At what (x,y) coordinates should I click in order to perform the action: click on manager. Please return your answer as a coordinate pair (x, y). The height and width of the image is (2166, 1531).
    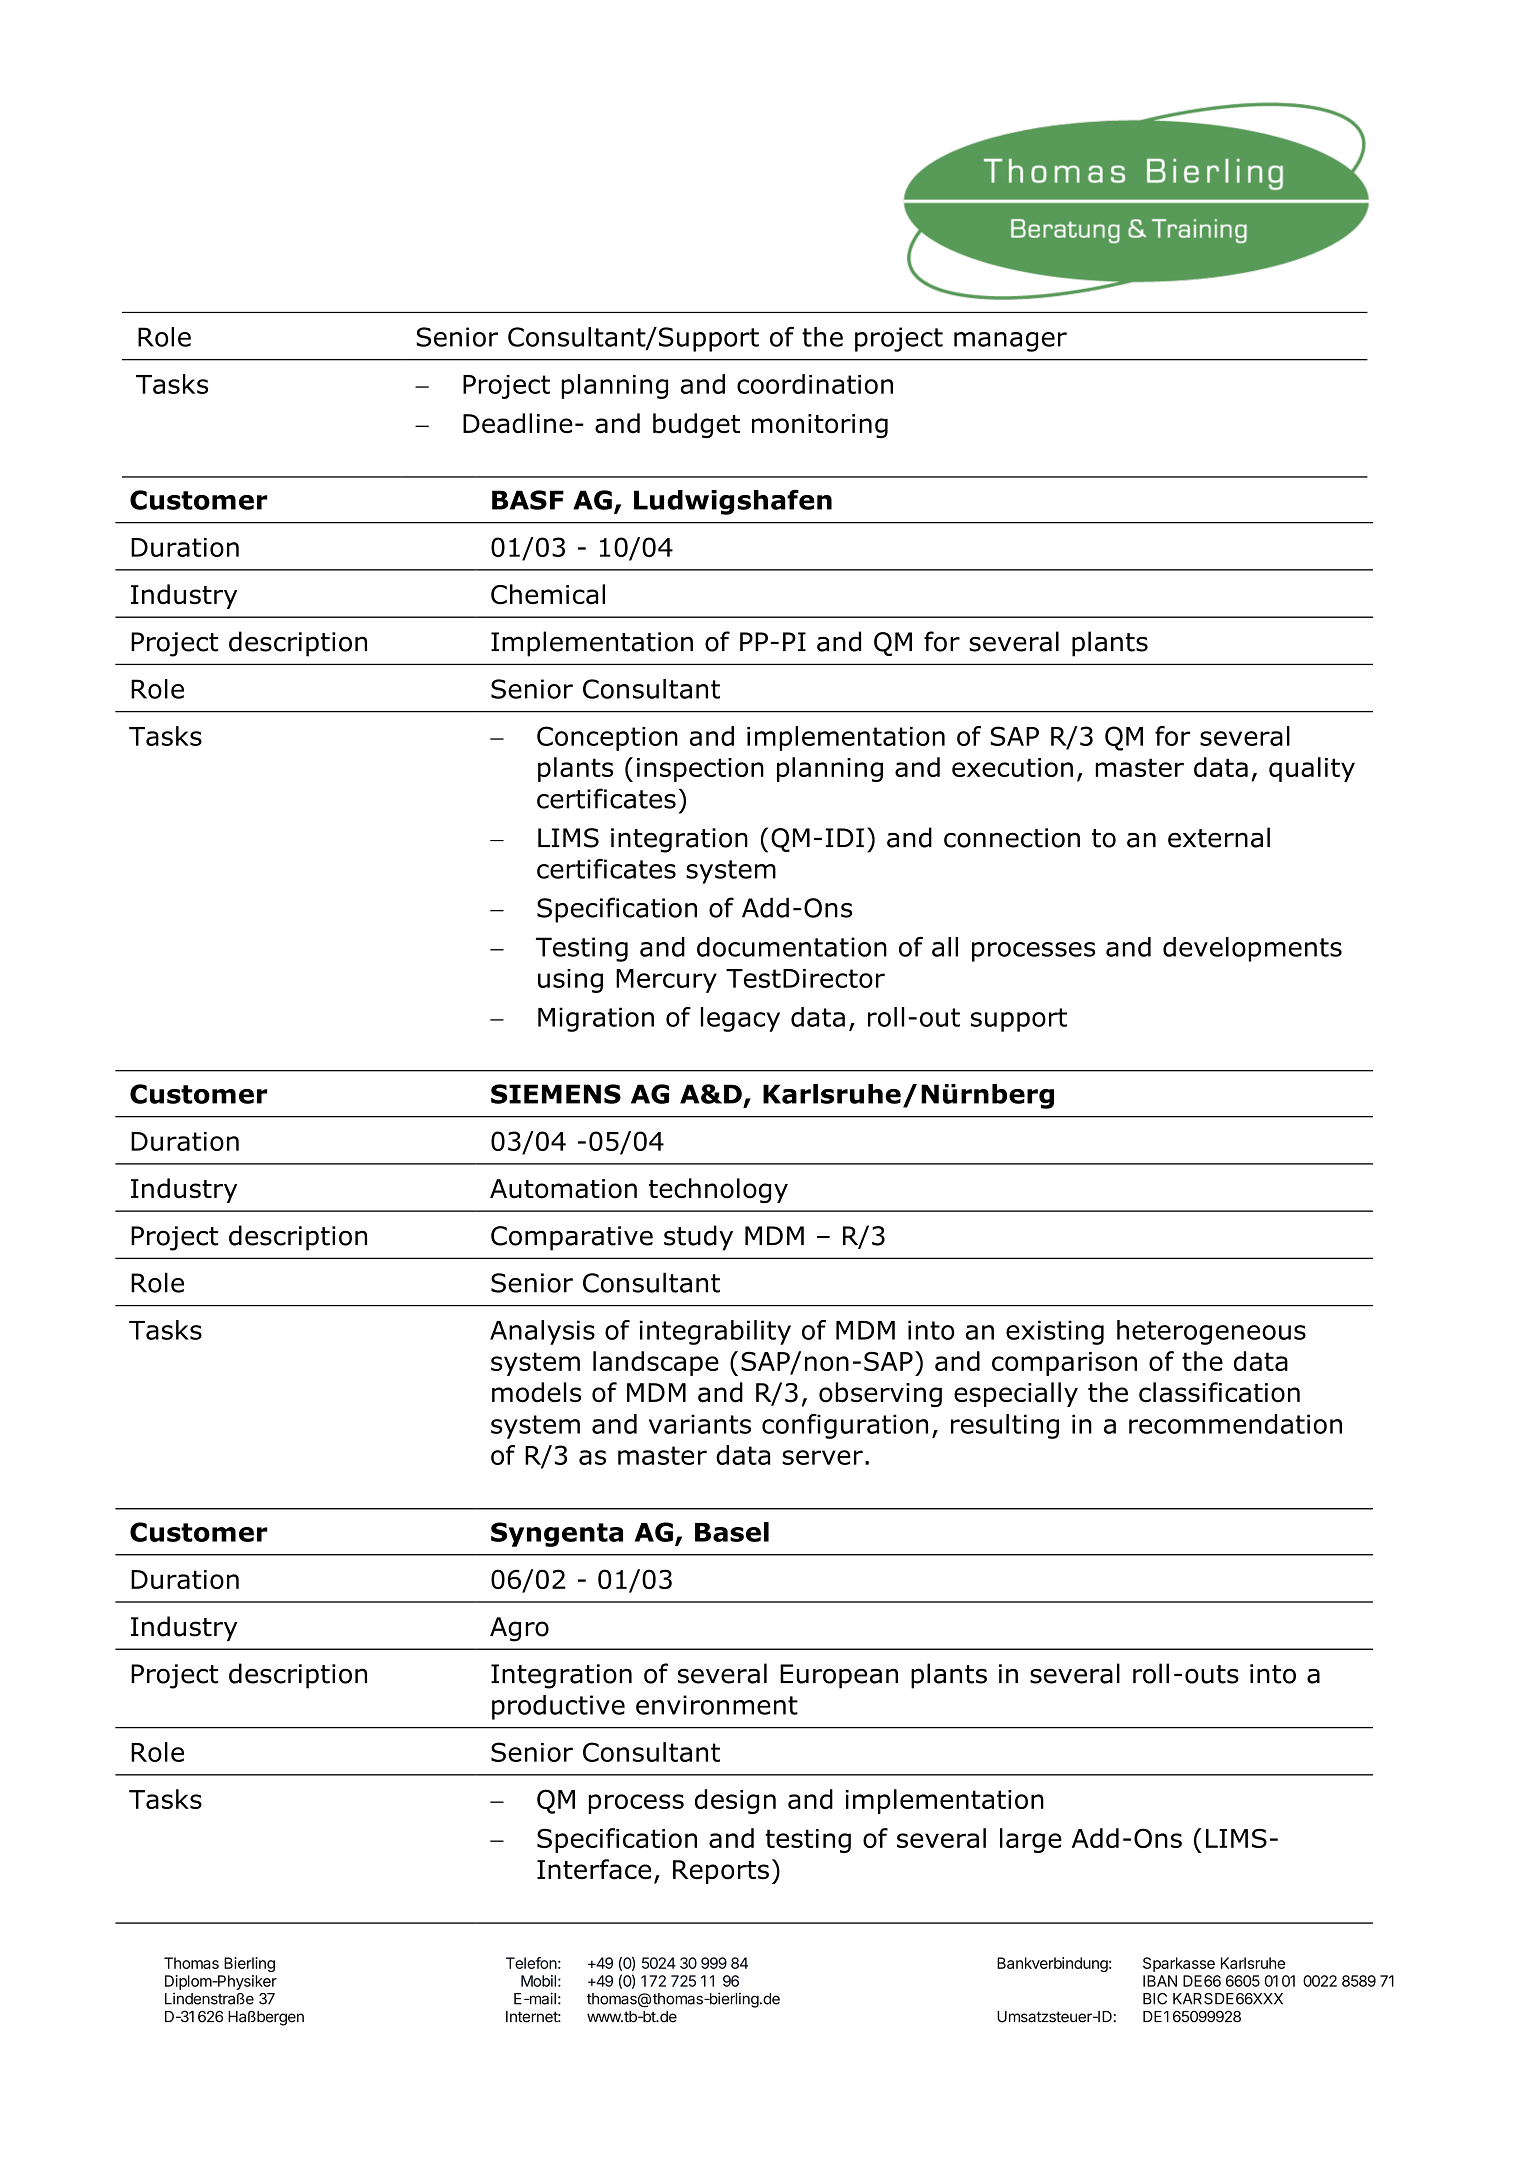
    Looking at the image, I should click on (1010, 342).
